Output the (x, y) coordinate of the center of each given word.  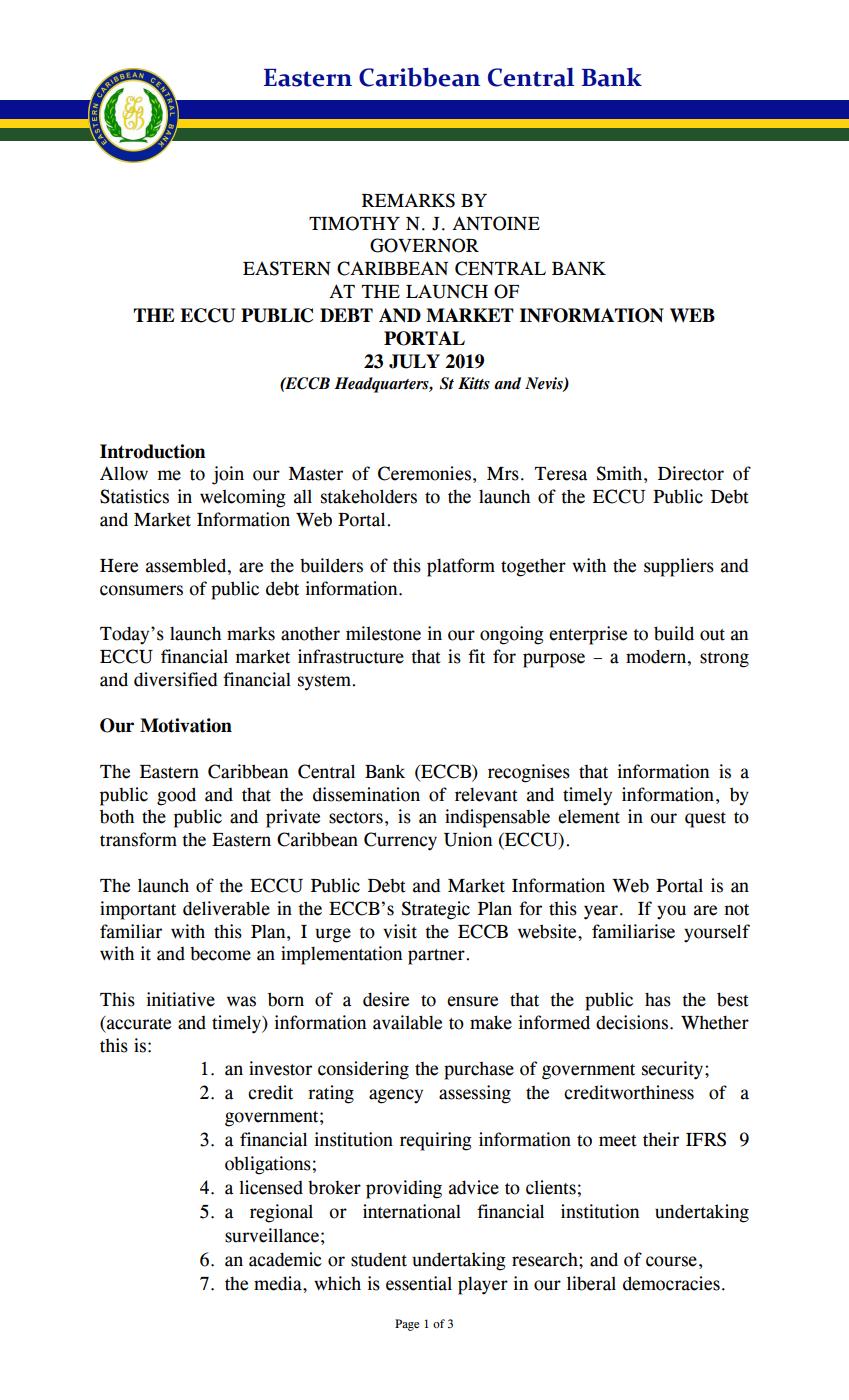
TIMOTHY (354, 223)
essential (419, 1283)
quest (705, 820)
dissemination (366, 794)
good (176, 796)
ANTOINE (496, 223)
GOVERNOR (424, 245)
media (279, 1283)
